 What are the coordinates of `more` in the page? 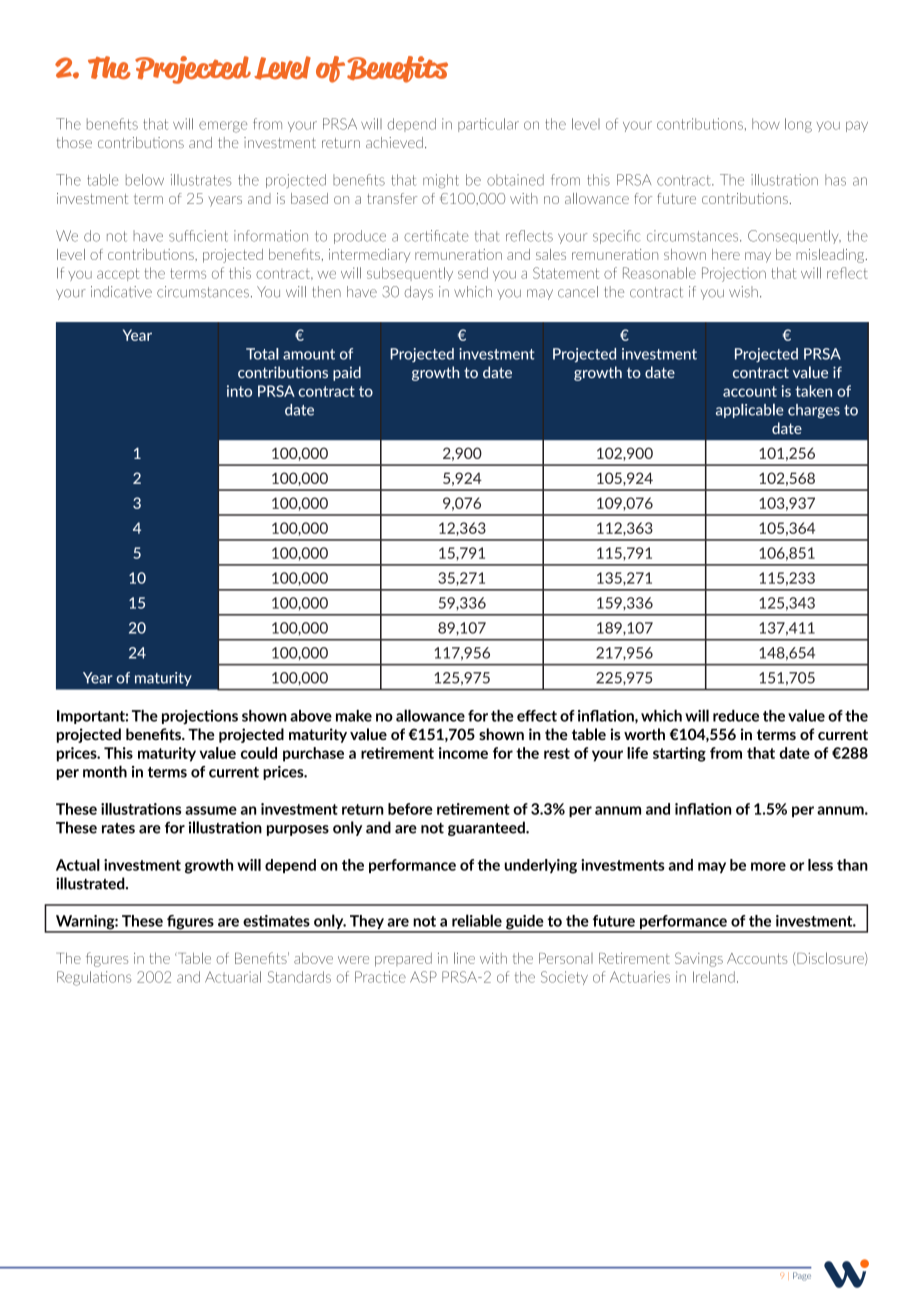 It's located at (768, 866).
